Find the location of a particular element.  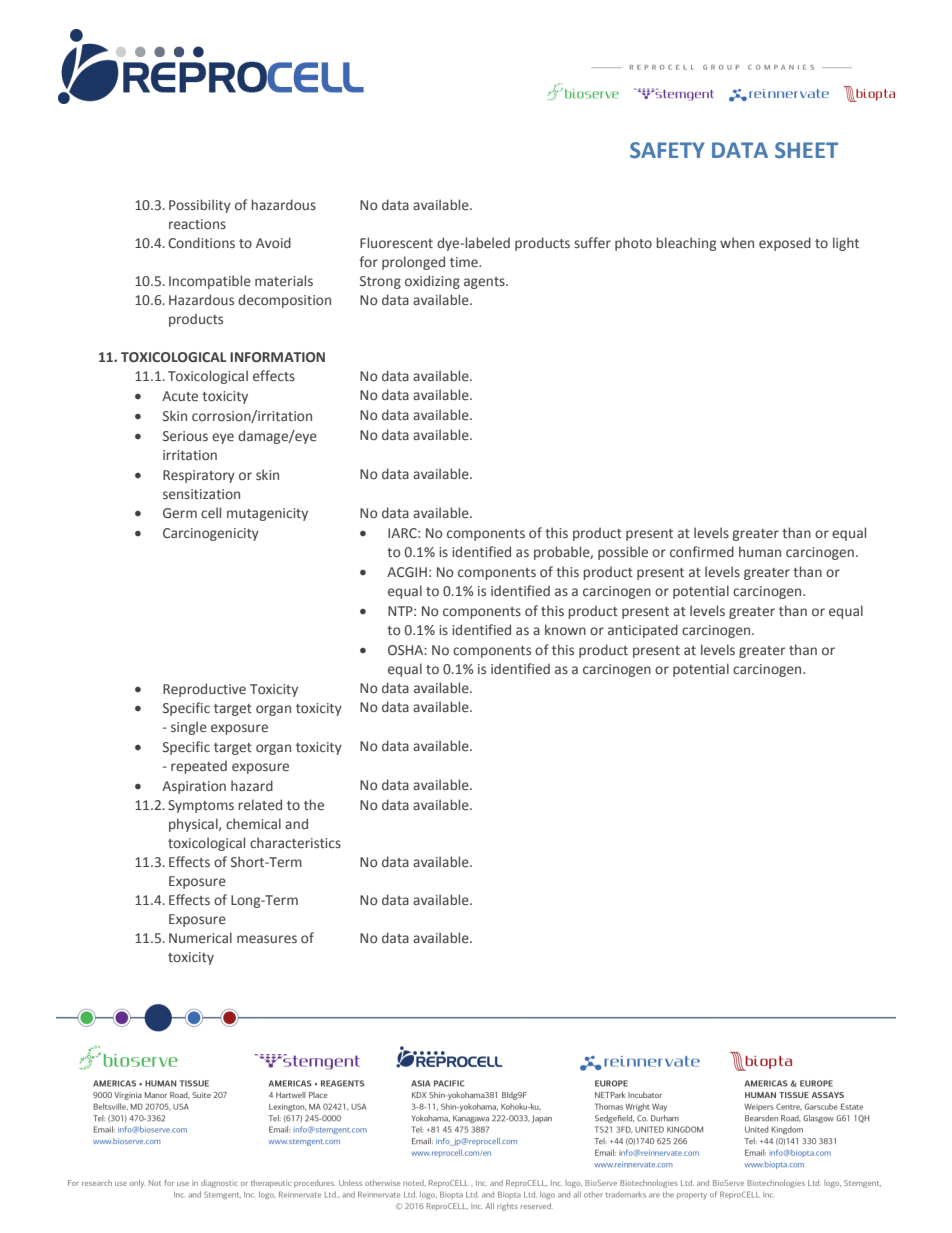

measures is located at coordinates (267, 939).
